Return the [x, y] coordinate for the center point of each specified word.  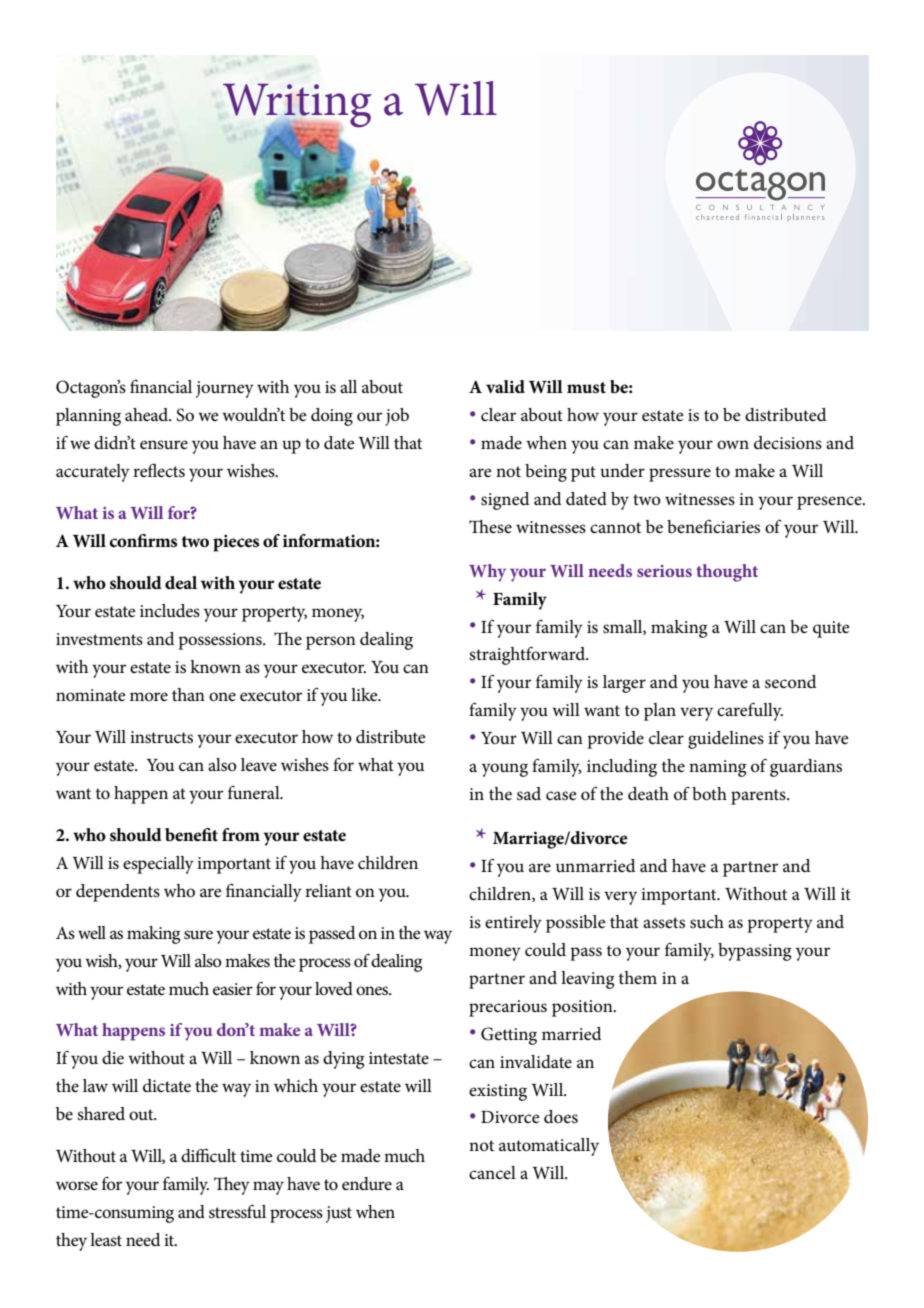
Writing [297, 107]
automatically [549, 1147]
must [586, 387]
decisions [788, 443]
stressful [237, 1211]
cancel [492, 1173]
